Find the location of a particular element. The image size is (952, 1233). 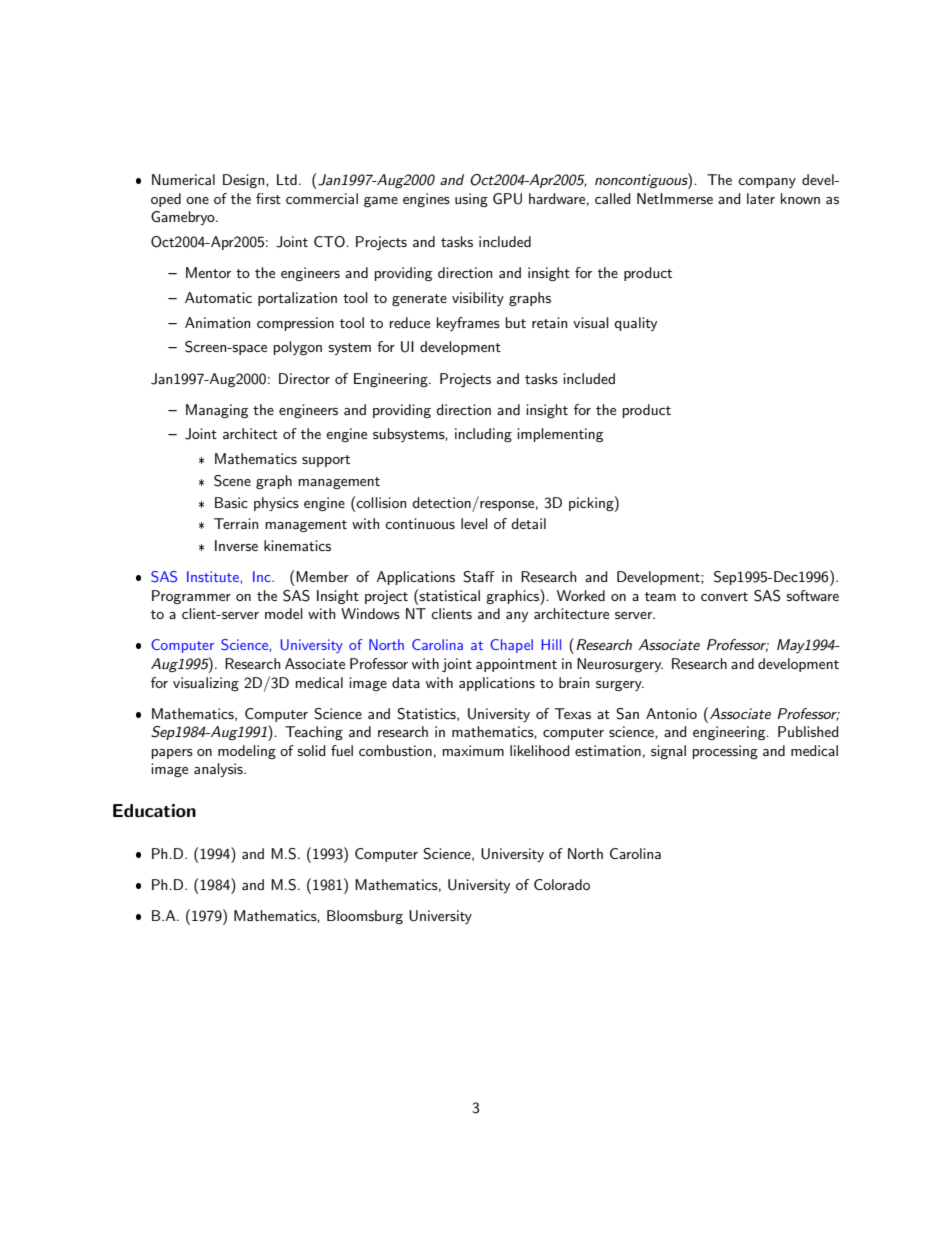

Education is located at coordinates (154, 811).
